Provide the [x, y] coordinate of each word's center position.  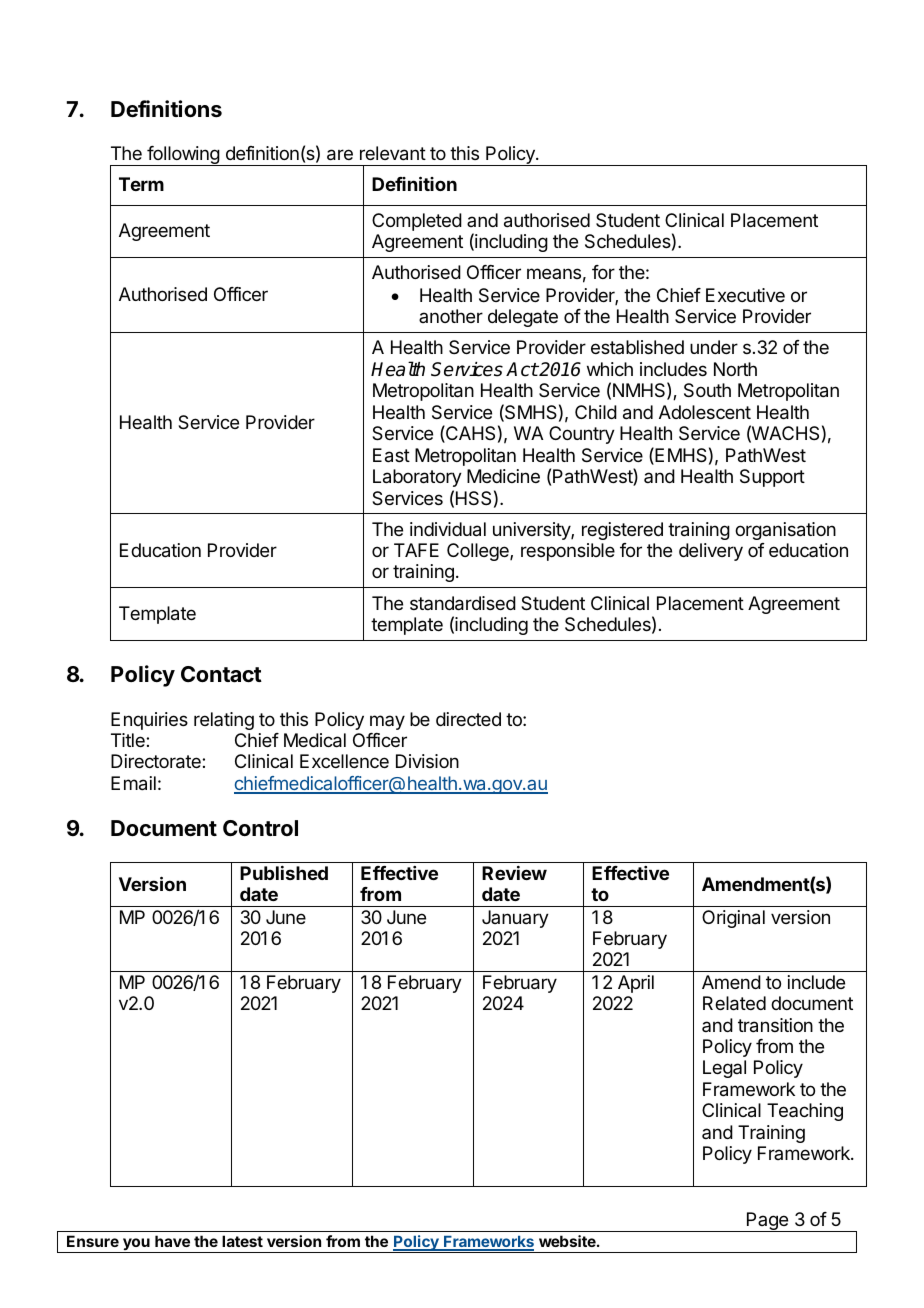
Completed [417, 222]
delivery [711, 552]
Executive [745, 295]
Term [141, 184]
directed [468, 719]
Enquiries [149, 721]
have [172, 1241]
